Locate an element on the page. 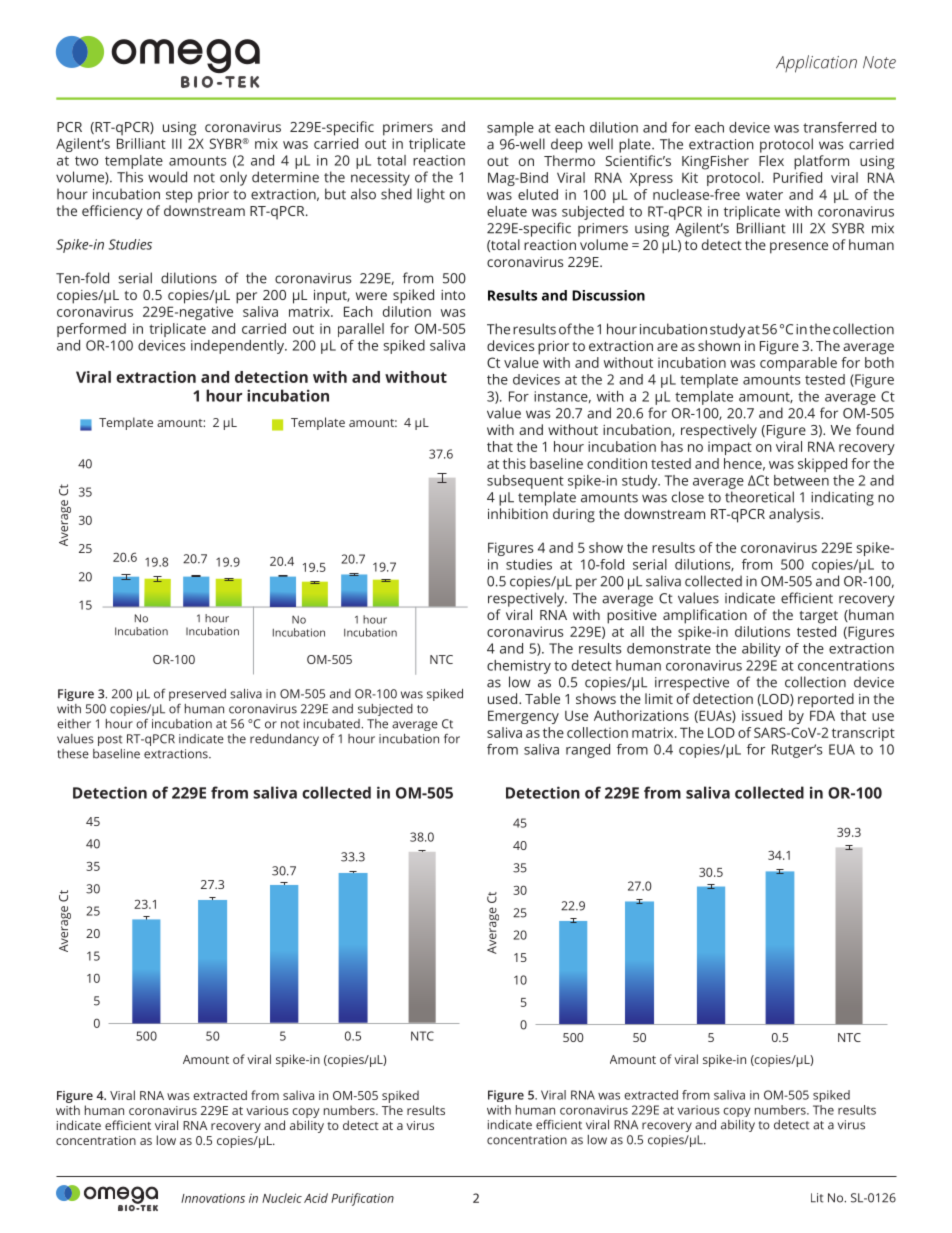 The width and height of the image is (952, 1233). Application is located at coordinates (816, 64).
